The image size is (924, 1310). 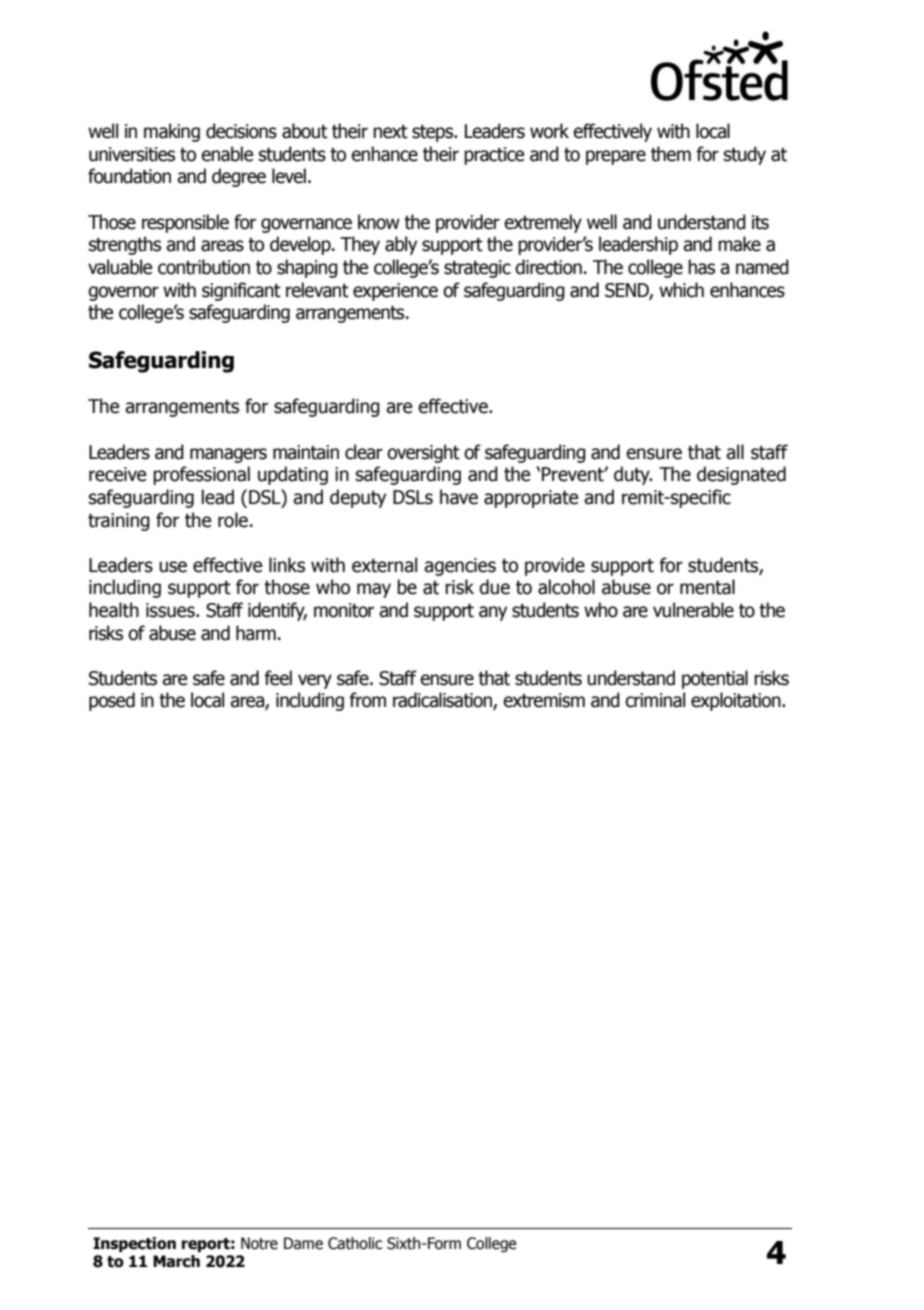 I want to click on Catholic, so click(x=355, y=1243).
